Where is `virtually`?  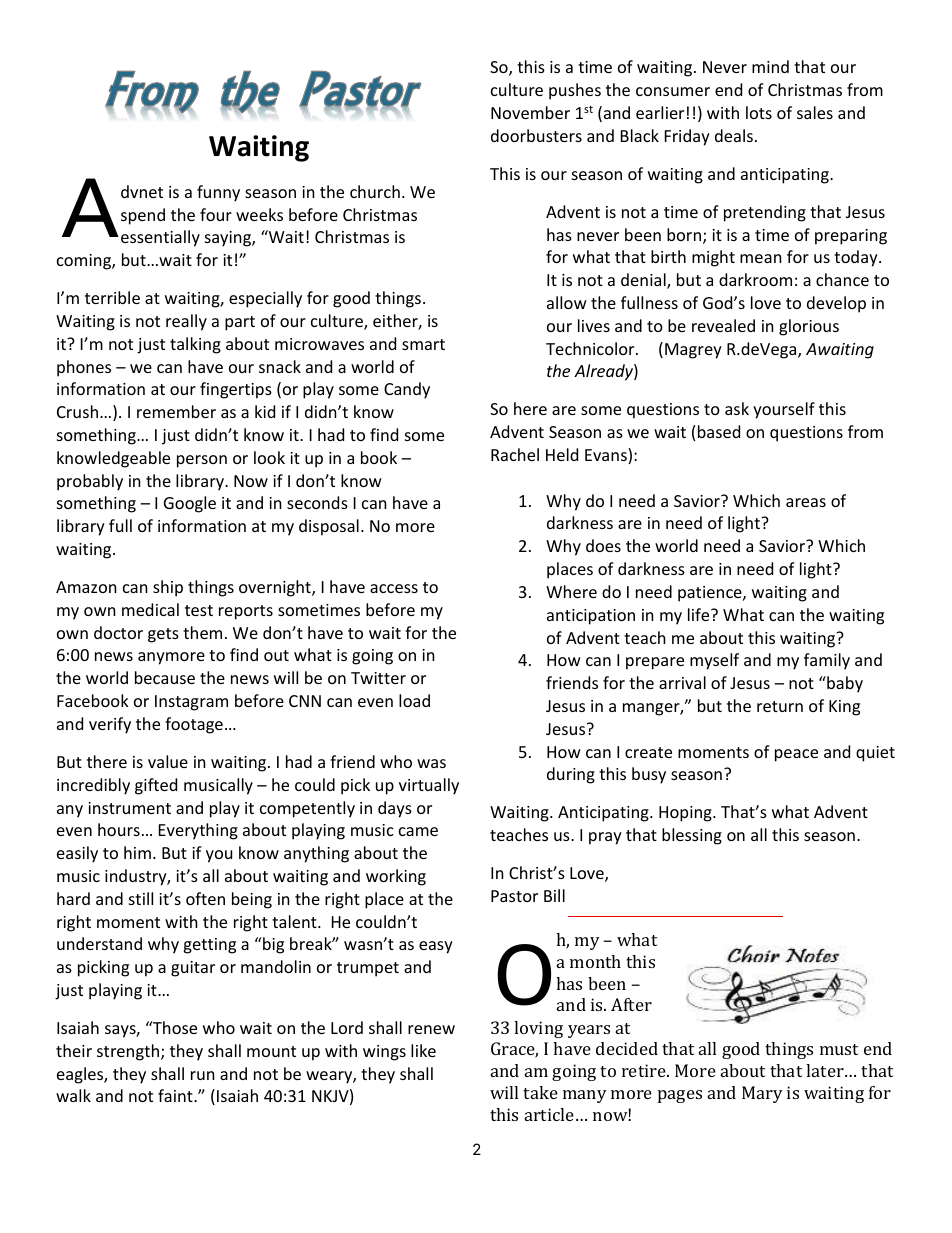
virtually is located at coordinates (429, 786).
